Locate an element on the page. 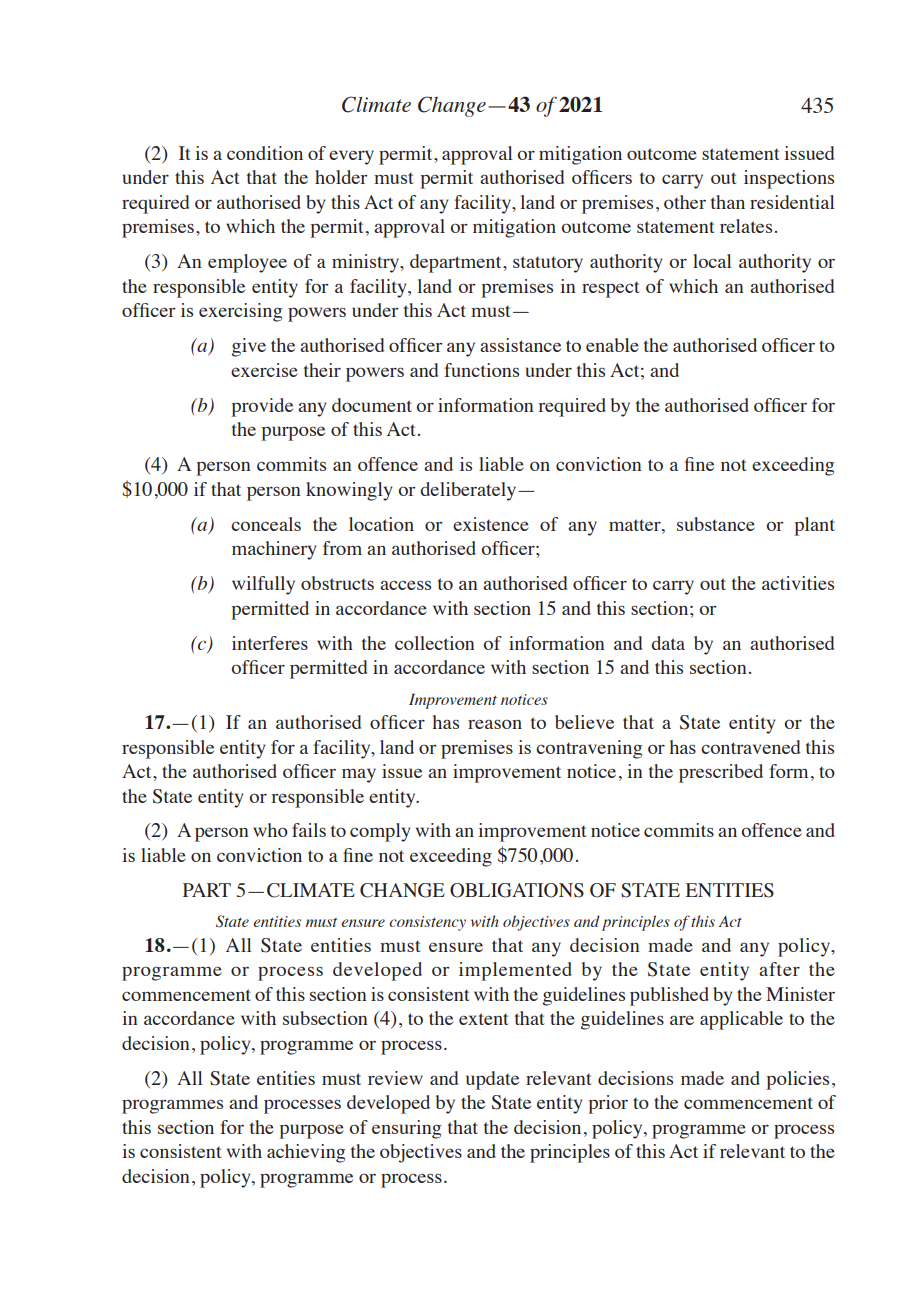  after is located at coordinates (779, 969).
